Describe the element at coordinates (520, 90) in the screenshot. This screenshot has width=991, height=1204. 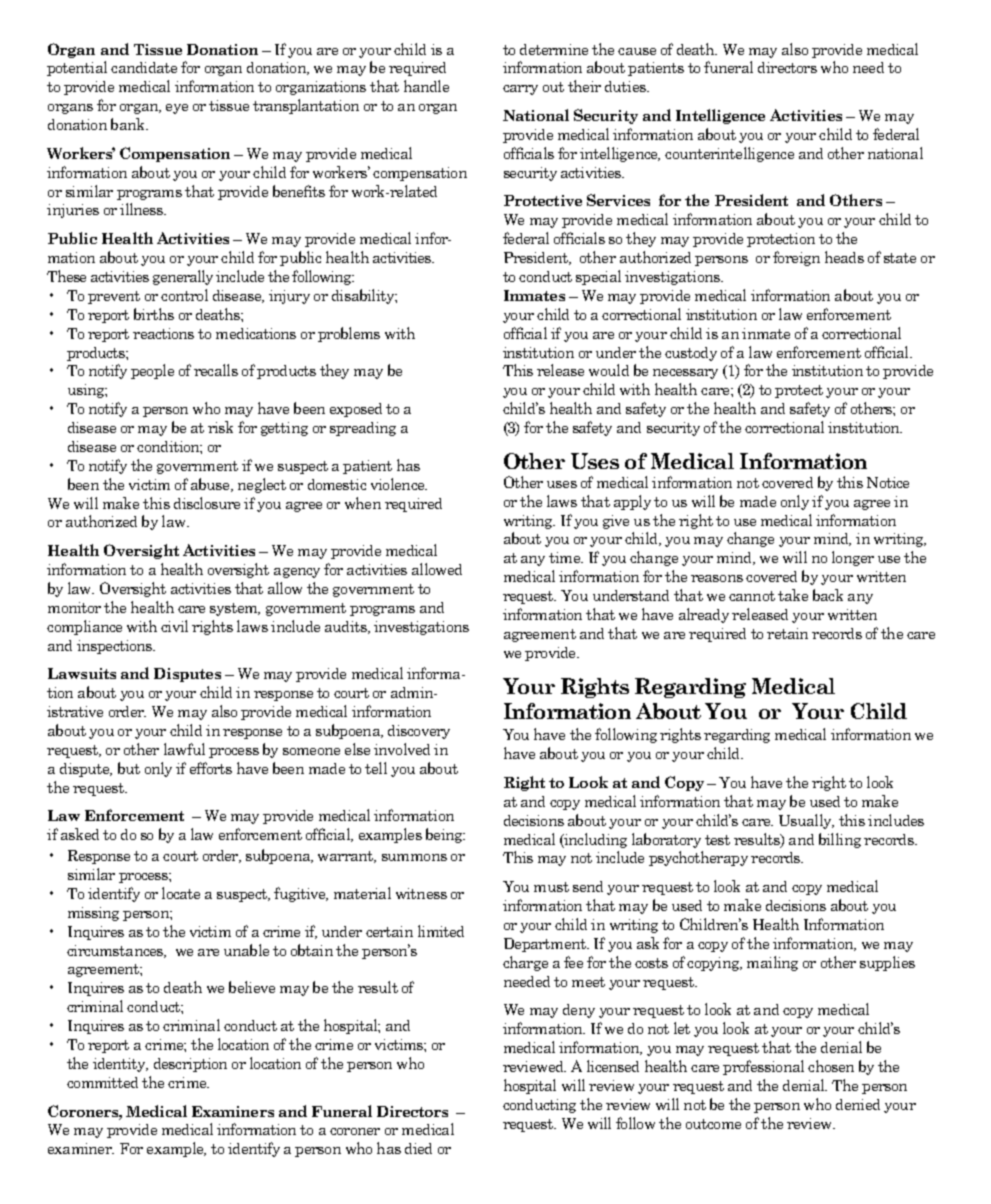
I see `carry` at that location.
